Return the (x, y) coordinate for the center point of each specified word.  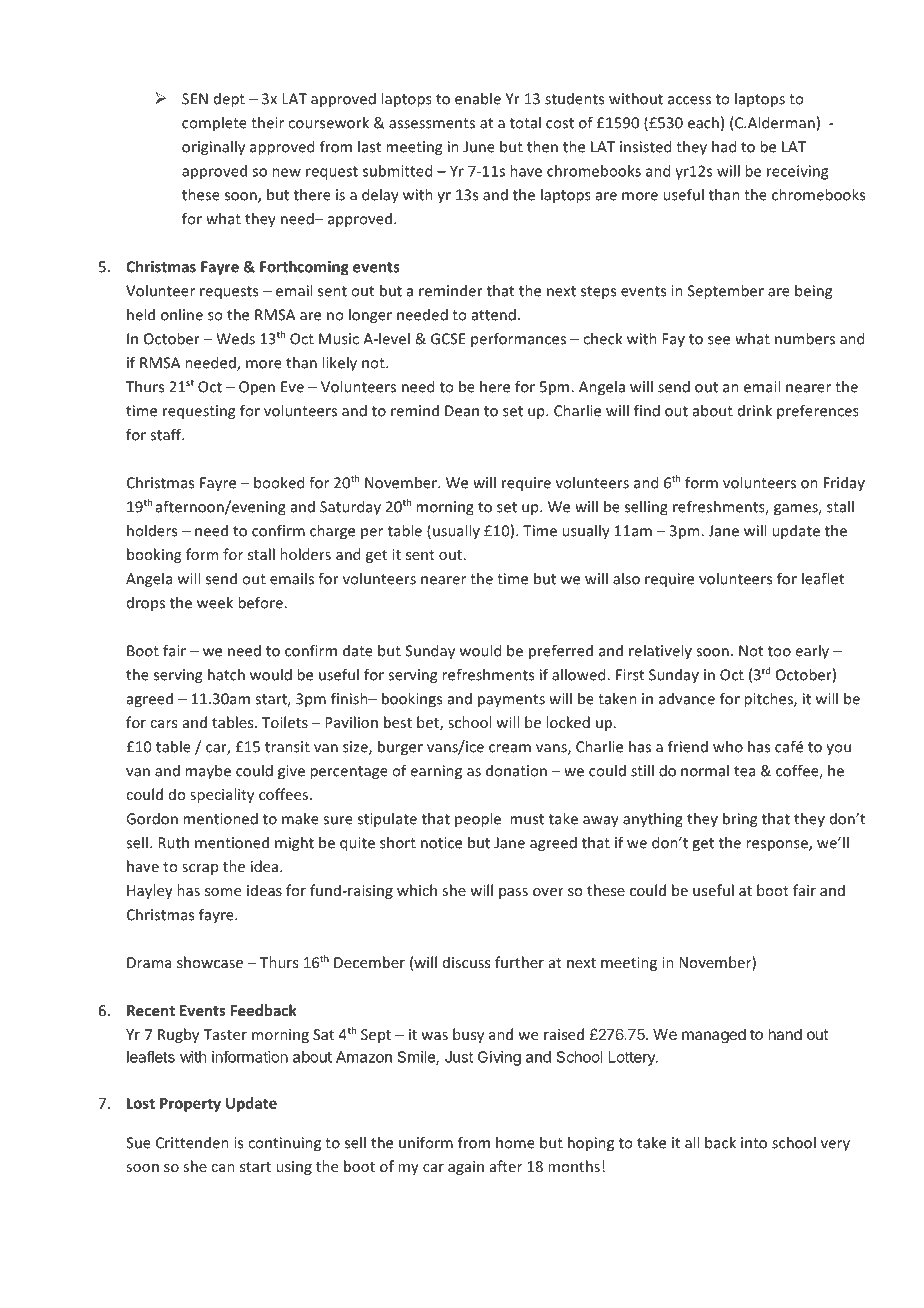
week (215, 602)
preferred (561, 652)
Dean (462, 411)
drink (755, 410)
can (223, 1168)
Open (257, 388)
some (223, 892)
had (724, 146)
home (515, 1142)
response (778, 846)
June (479, 147)
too (779, 651)
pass (513, 893)
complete (214, 124)
